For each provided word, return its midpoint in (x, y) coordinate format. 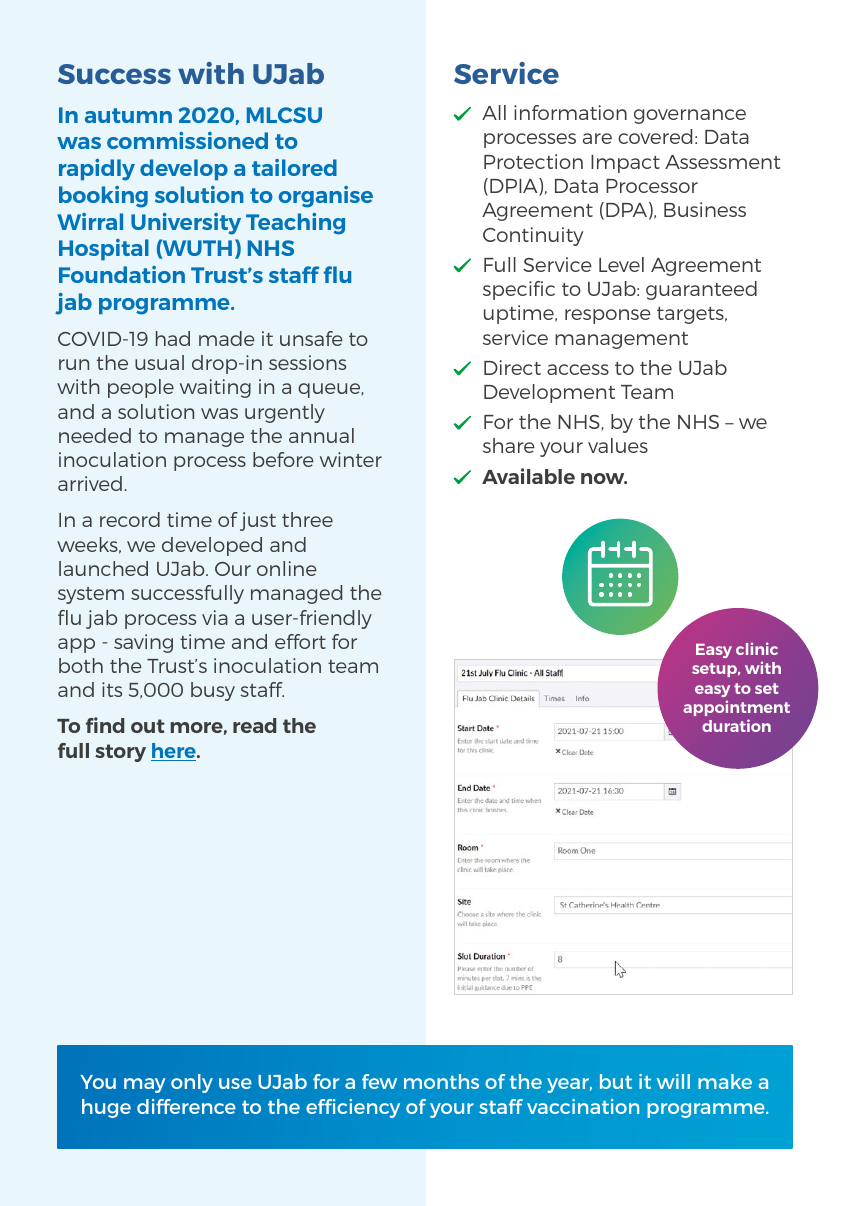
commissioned (187, 140)
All (494, 112)
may (145, 1085)
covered (655, 136)
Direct (512, 367)
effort (300, 641)
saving (143, 643)
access (578, 369)
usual (159, 362)
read (254, 725)
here (175, 752)
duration (736, 725)
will (673, 1081)
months (441, 1081)
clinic (757, 648)
